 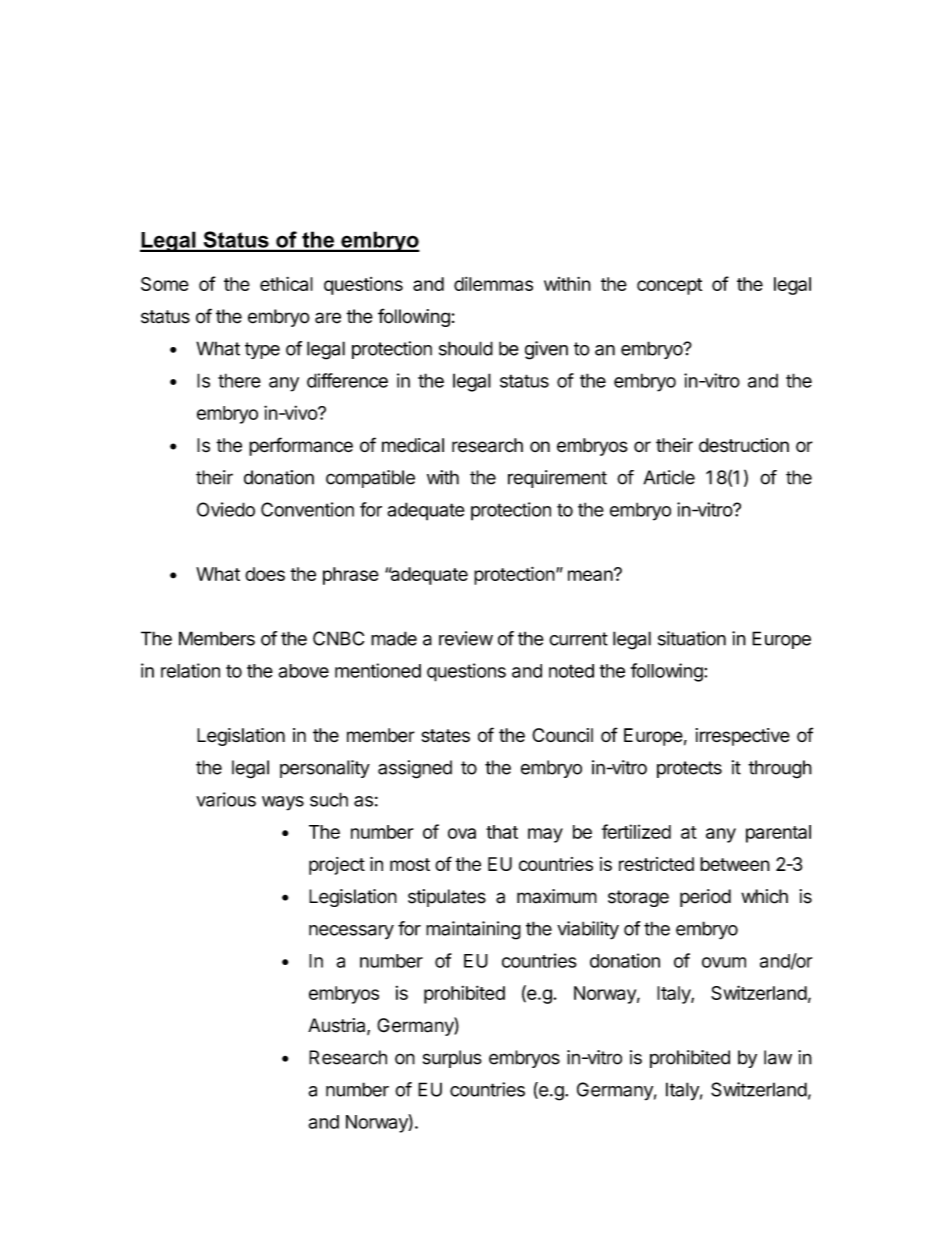 What do you see at coordinates (669, 286) in the image?
I see `concept` at bounding box center [669, 286].
